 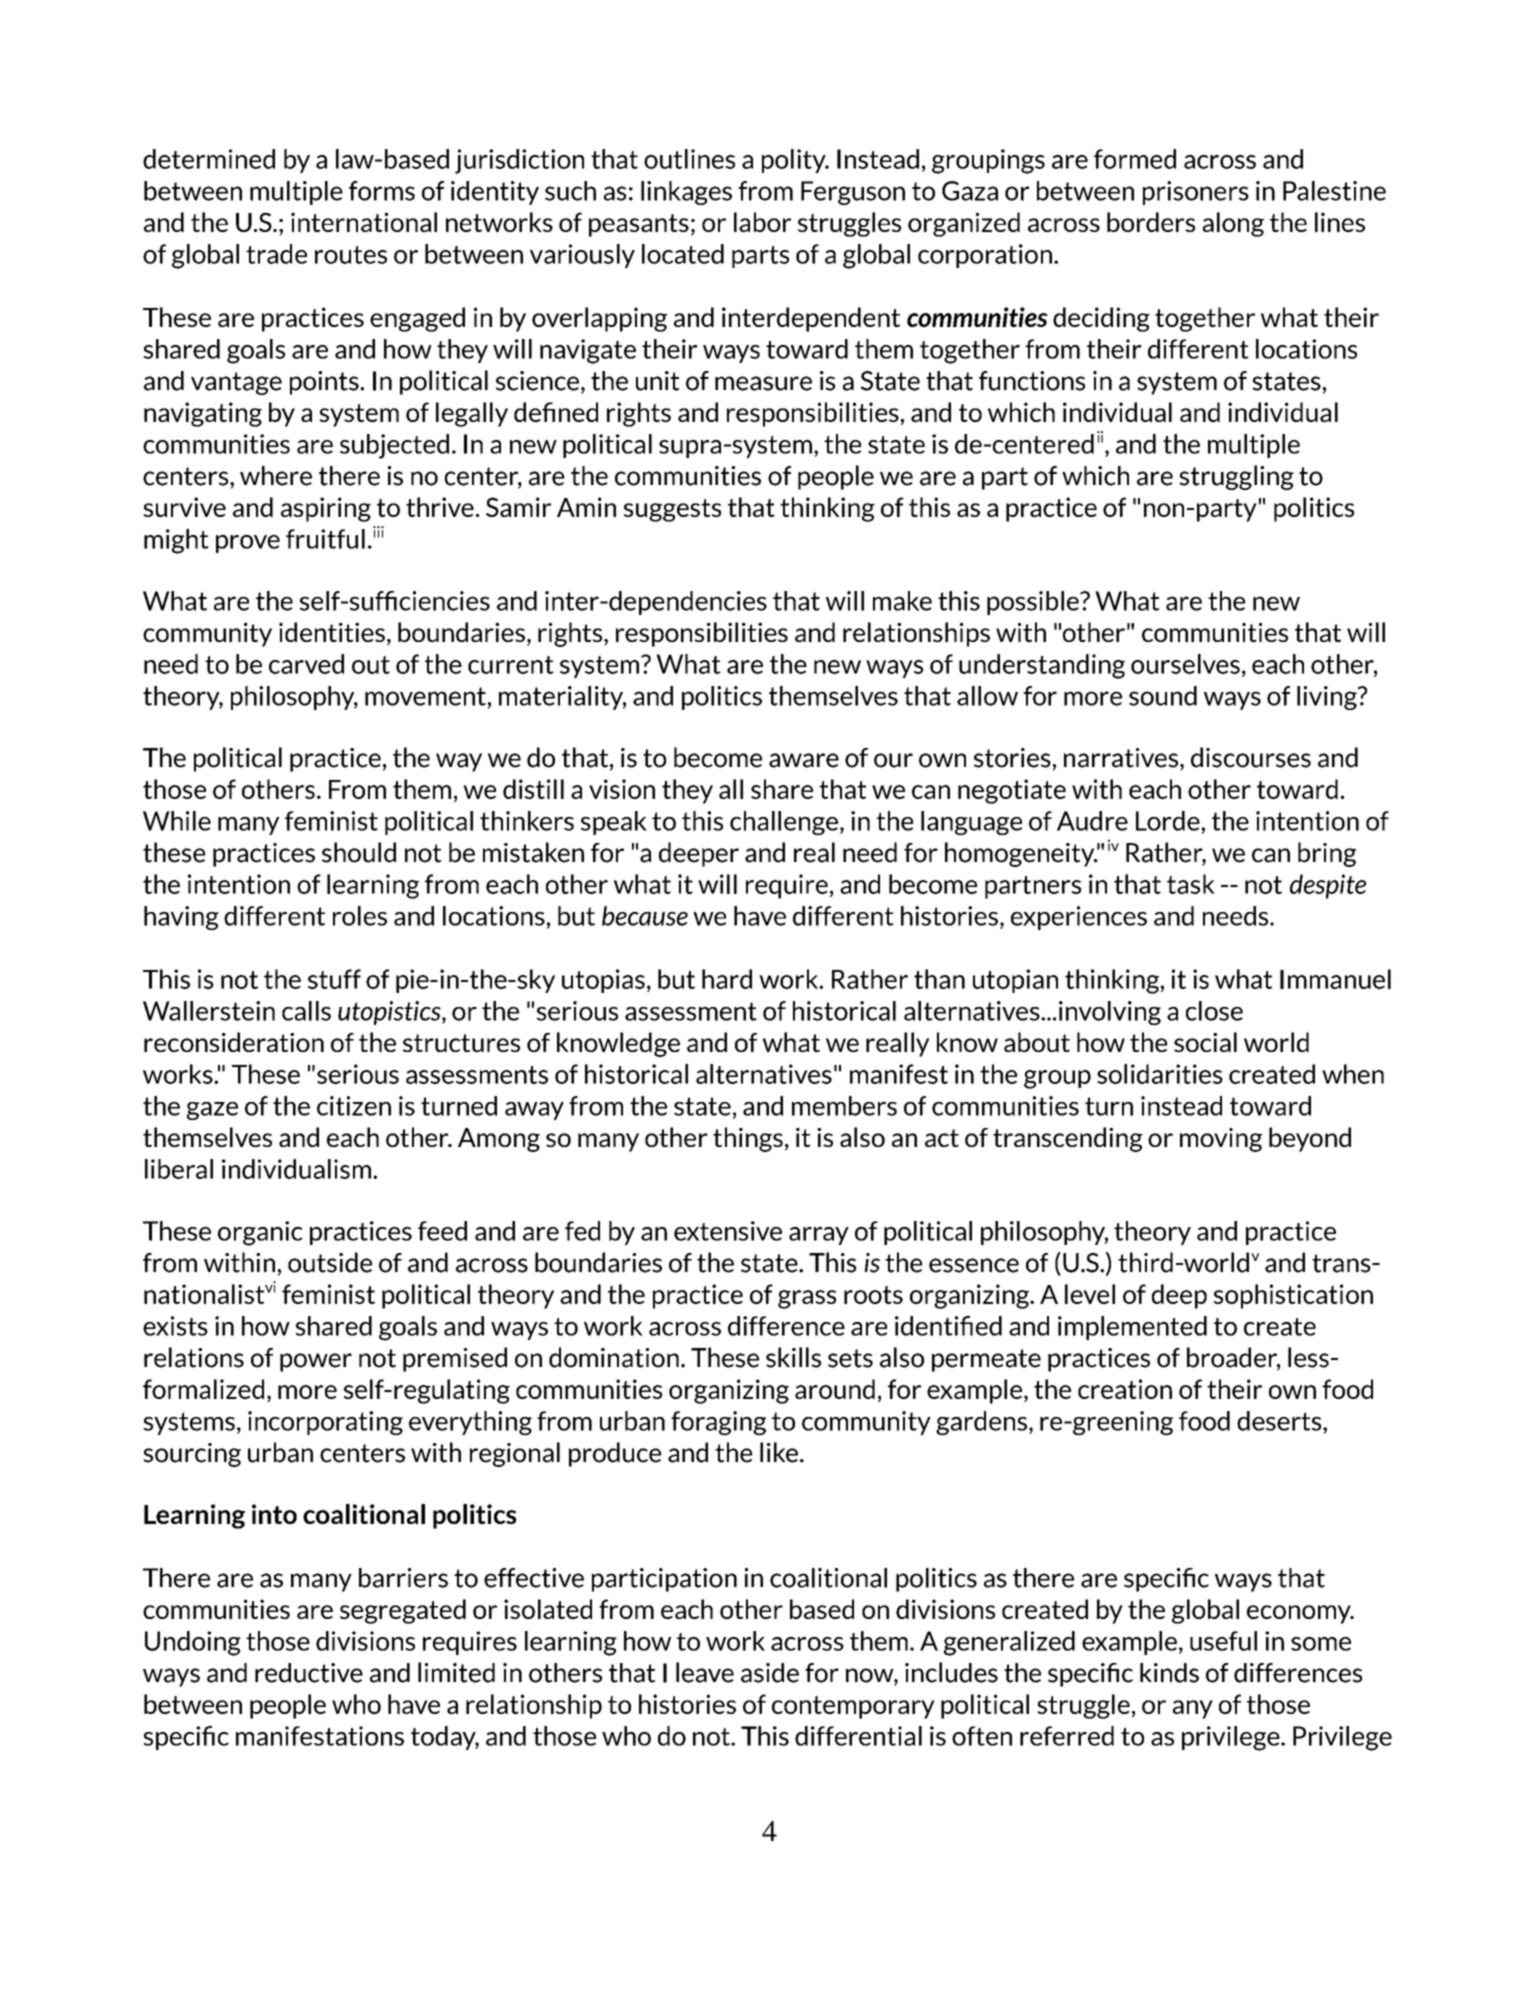 I want to click on sound, so click(x=1163, y=696).
